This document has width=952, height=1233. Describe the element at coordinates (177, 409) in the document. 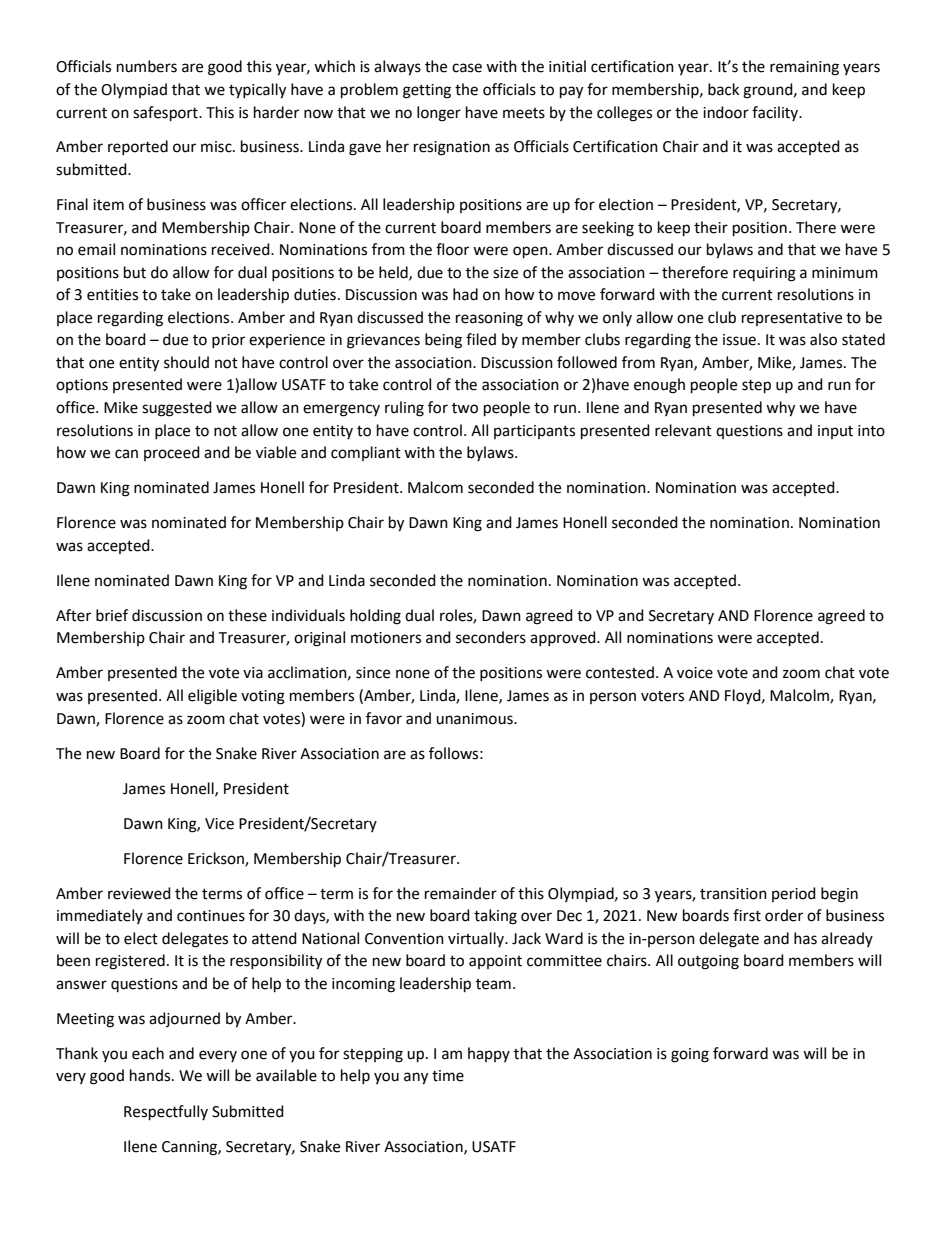

I see `suggested` at that location.
